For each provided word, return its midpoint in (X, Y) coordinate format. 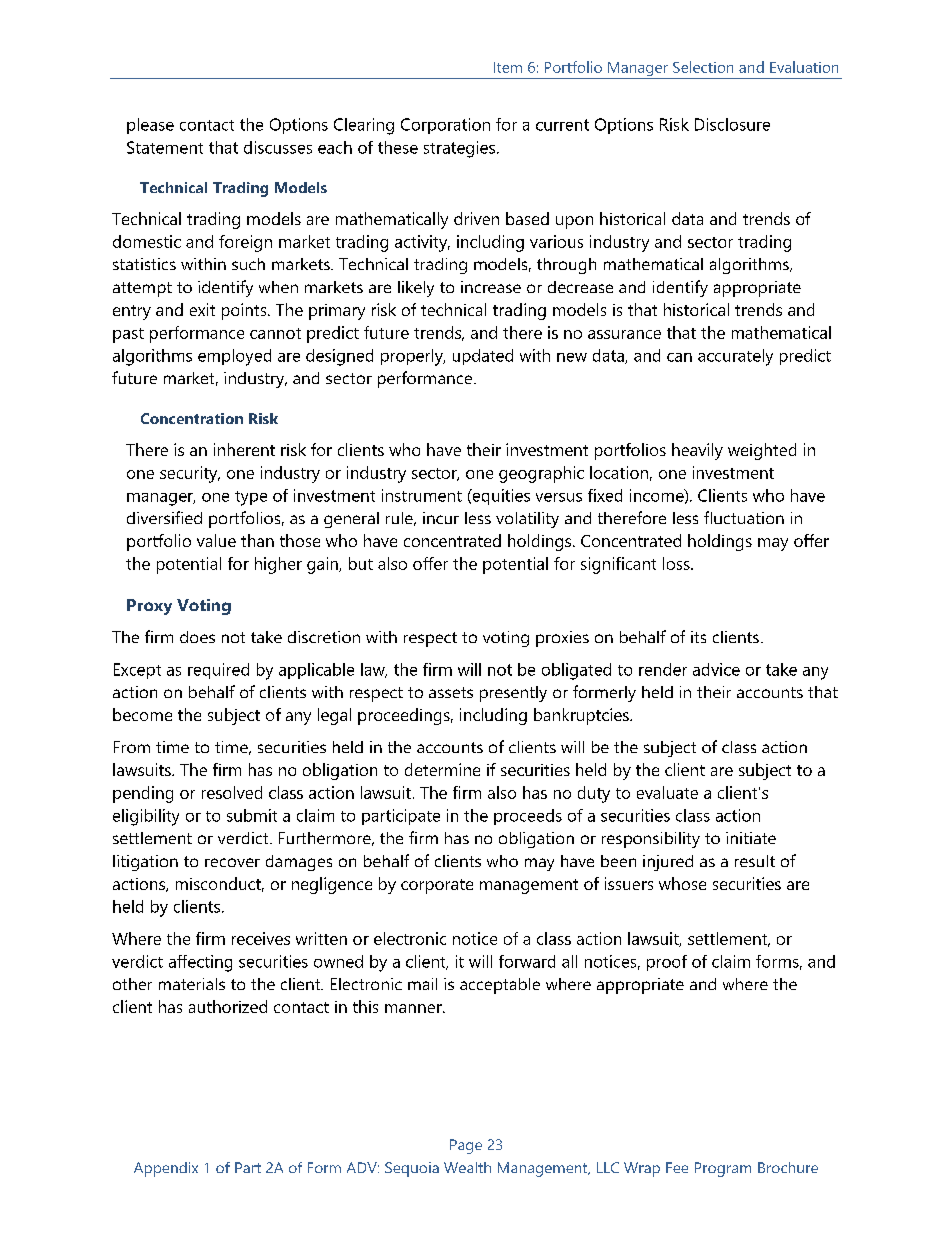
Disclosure (732, 124)
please (150, 126)
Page (466, 1146)
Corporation (445, 126)
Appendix (166, 1169)
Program (723, 1169)
